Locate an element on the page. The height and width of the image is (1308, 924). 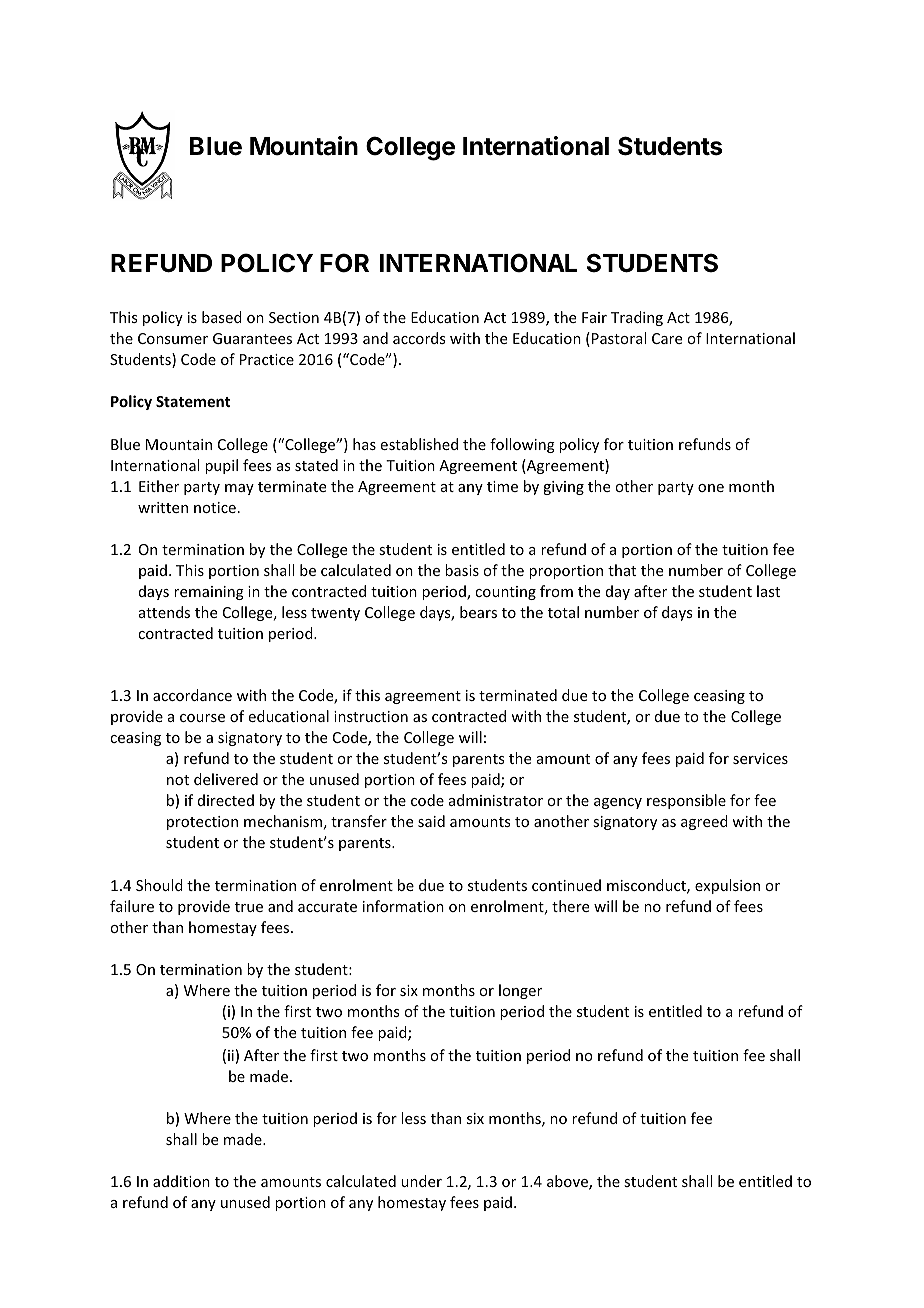
information is located at coordinates (403, 906).
